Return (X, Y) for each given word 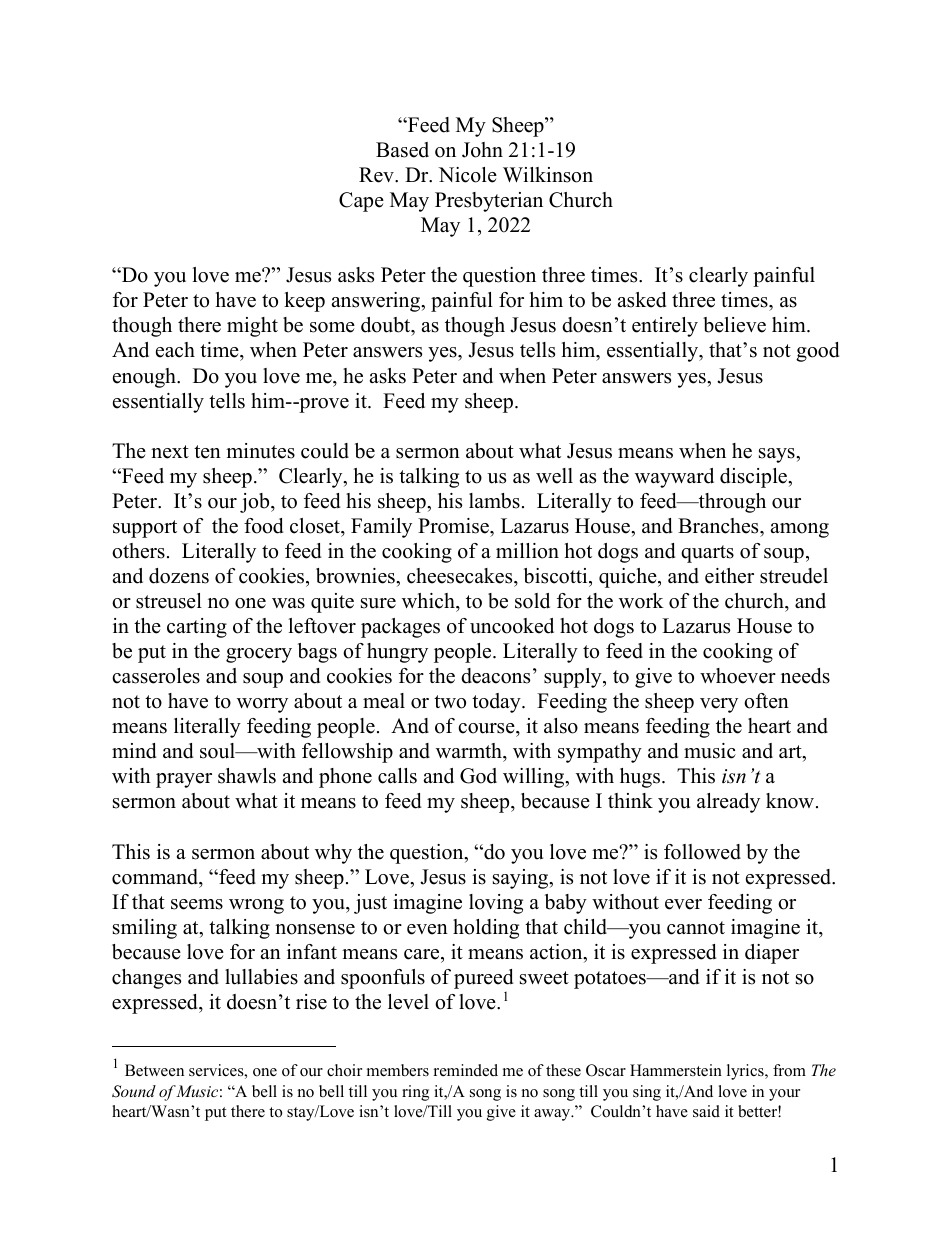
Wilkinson (548, 175)
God (478, 776)
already (728, 803)
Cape (361, 202)
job (256, 503)
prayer (184, 780)
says (778, 455)
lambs (494, 501)
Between (154, 1070)
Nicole (467, 175)
